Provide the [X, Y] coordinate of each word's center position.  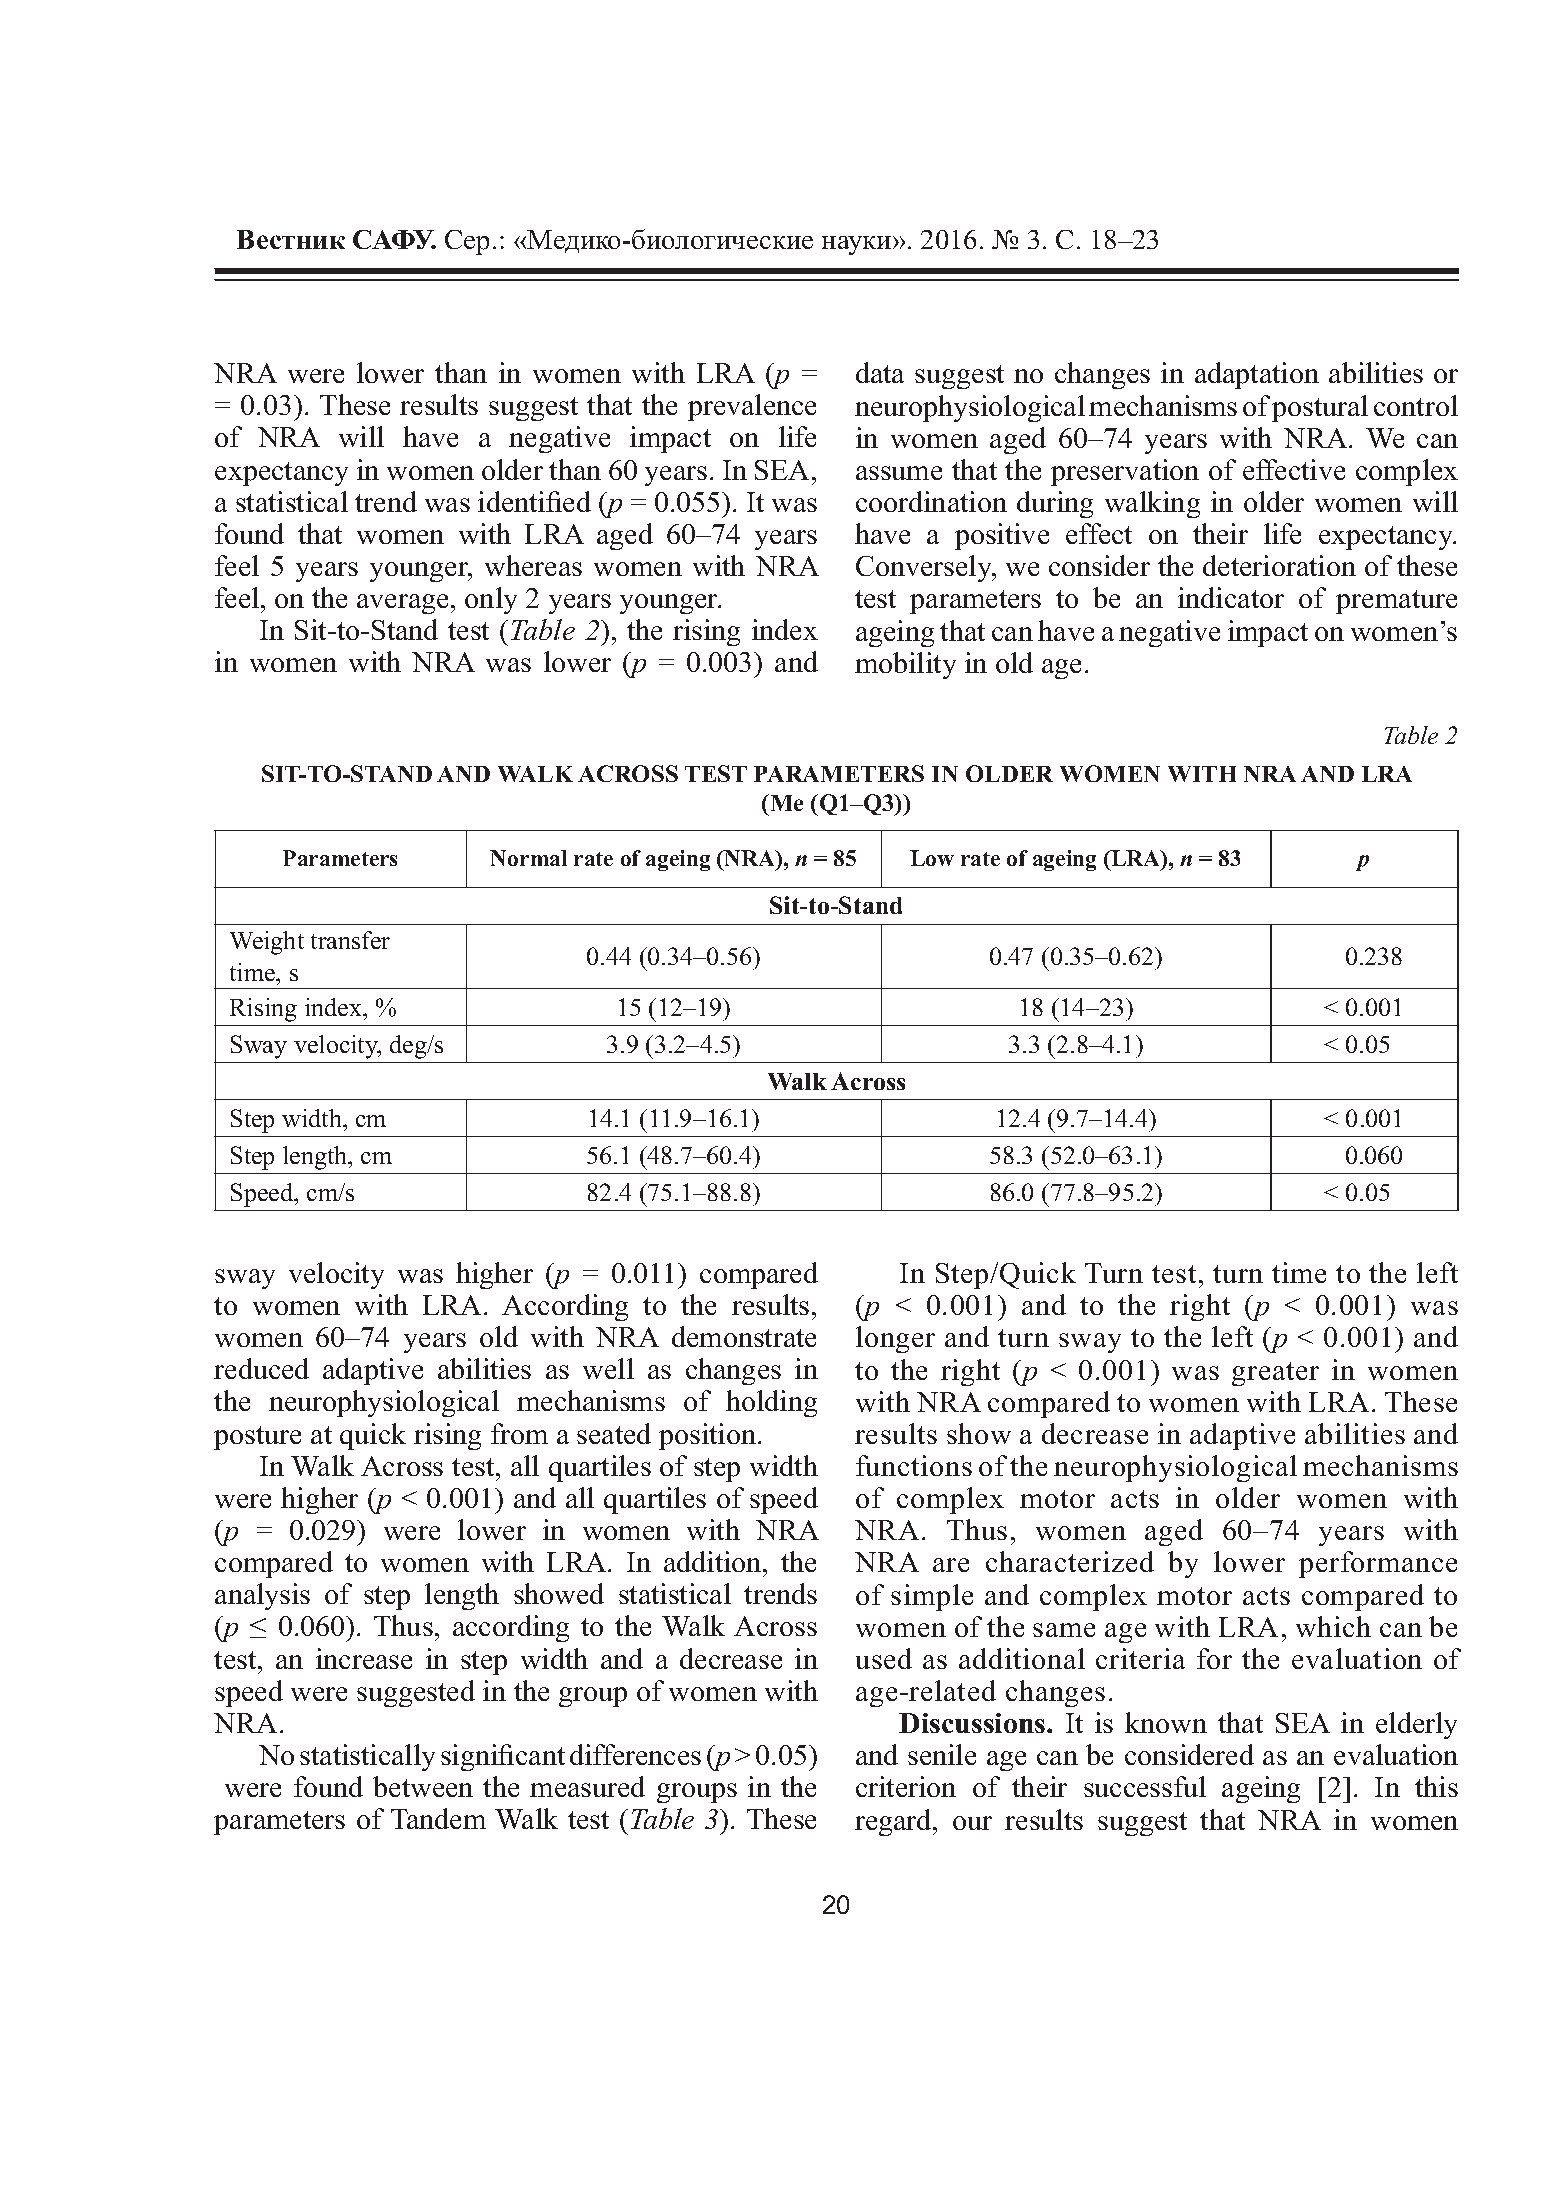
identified [534, 501]
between [423, 1786]
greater [1275, 1374]
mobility [905, 665]
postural [1320, 408]
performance [1378, 1564]
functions [914, 1465]
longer [895, 1339]
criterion [906, 1786]
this [1436, 1786]
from [519, 1433]
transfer [350, 940]
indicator [1231, 597]
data [880, 372]
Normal [528, 858]
